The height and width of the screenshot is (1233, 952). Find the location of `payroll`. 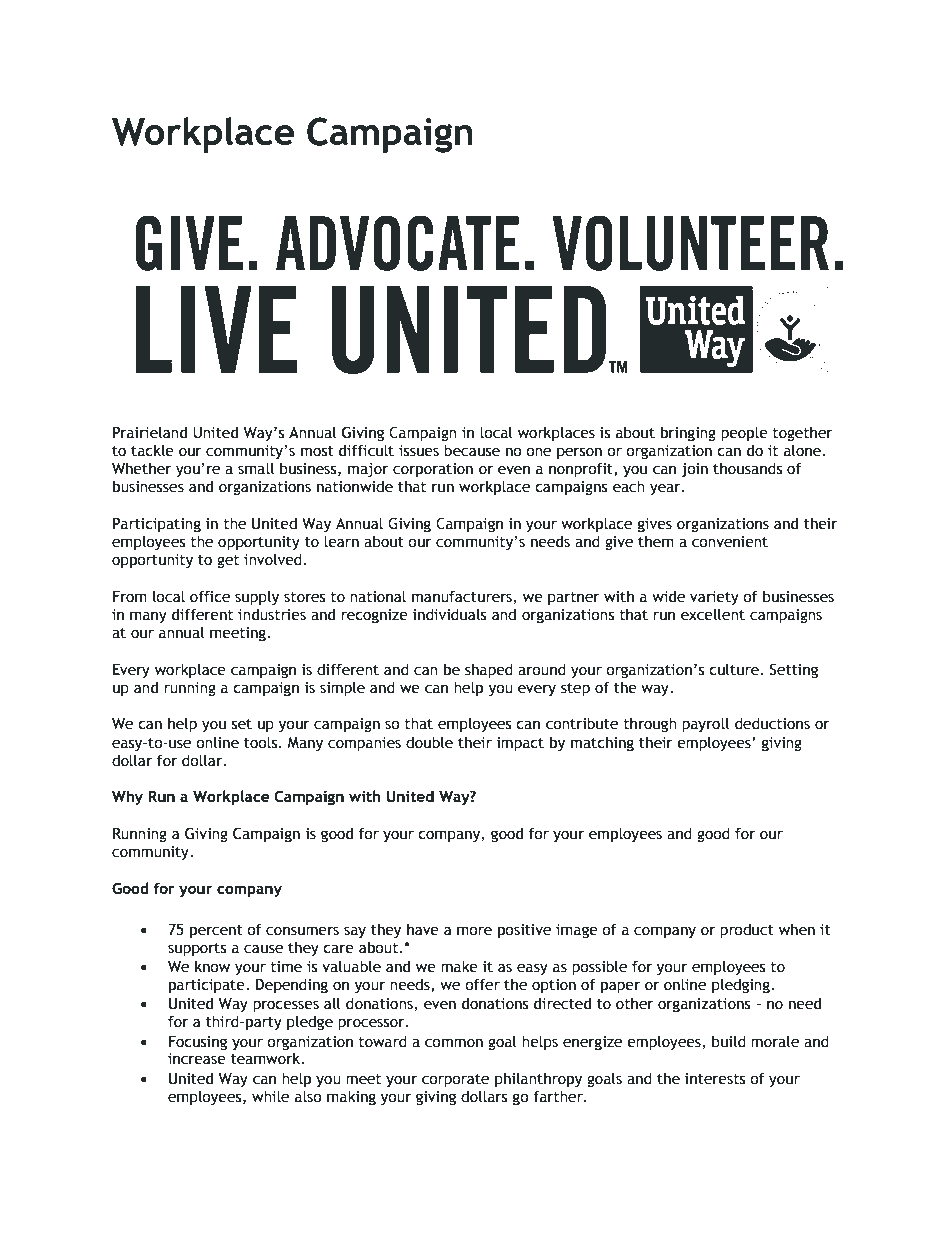

payroll is located at coordinates (706, 724).
